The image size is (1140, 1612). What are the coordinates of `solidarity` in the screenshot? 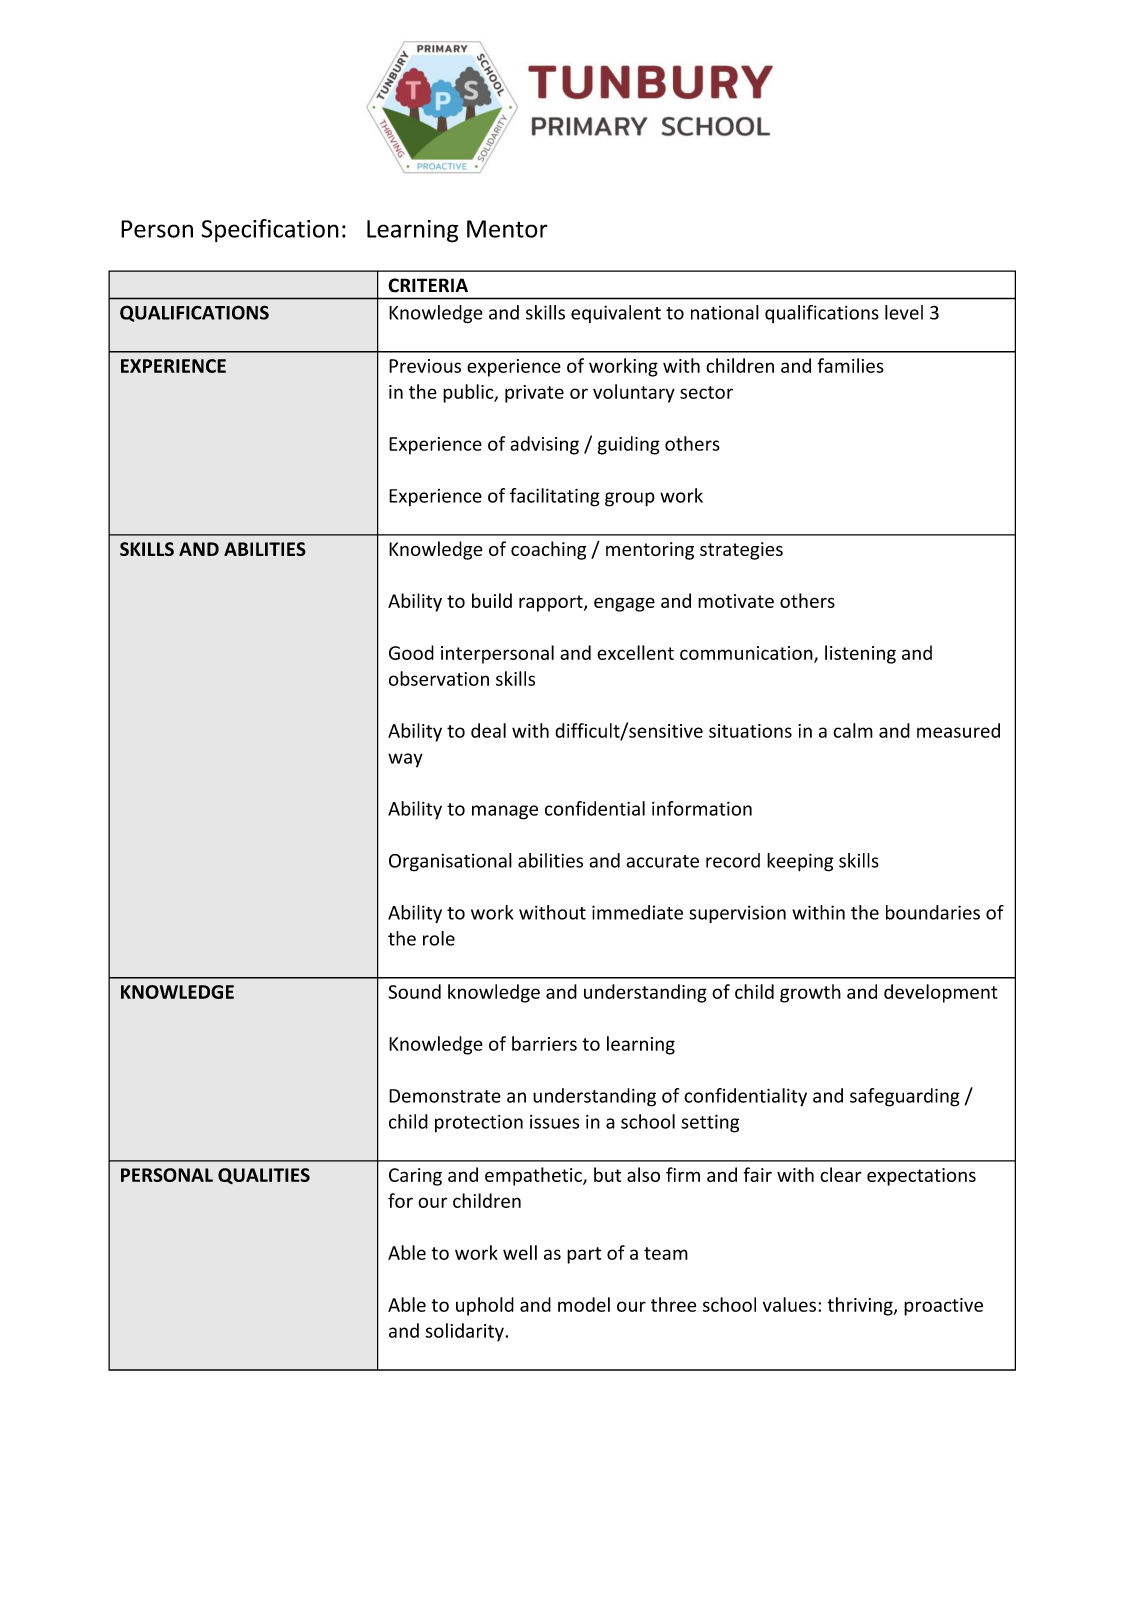 It's located at (465, 1332).
